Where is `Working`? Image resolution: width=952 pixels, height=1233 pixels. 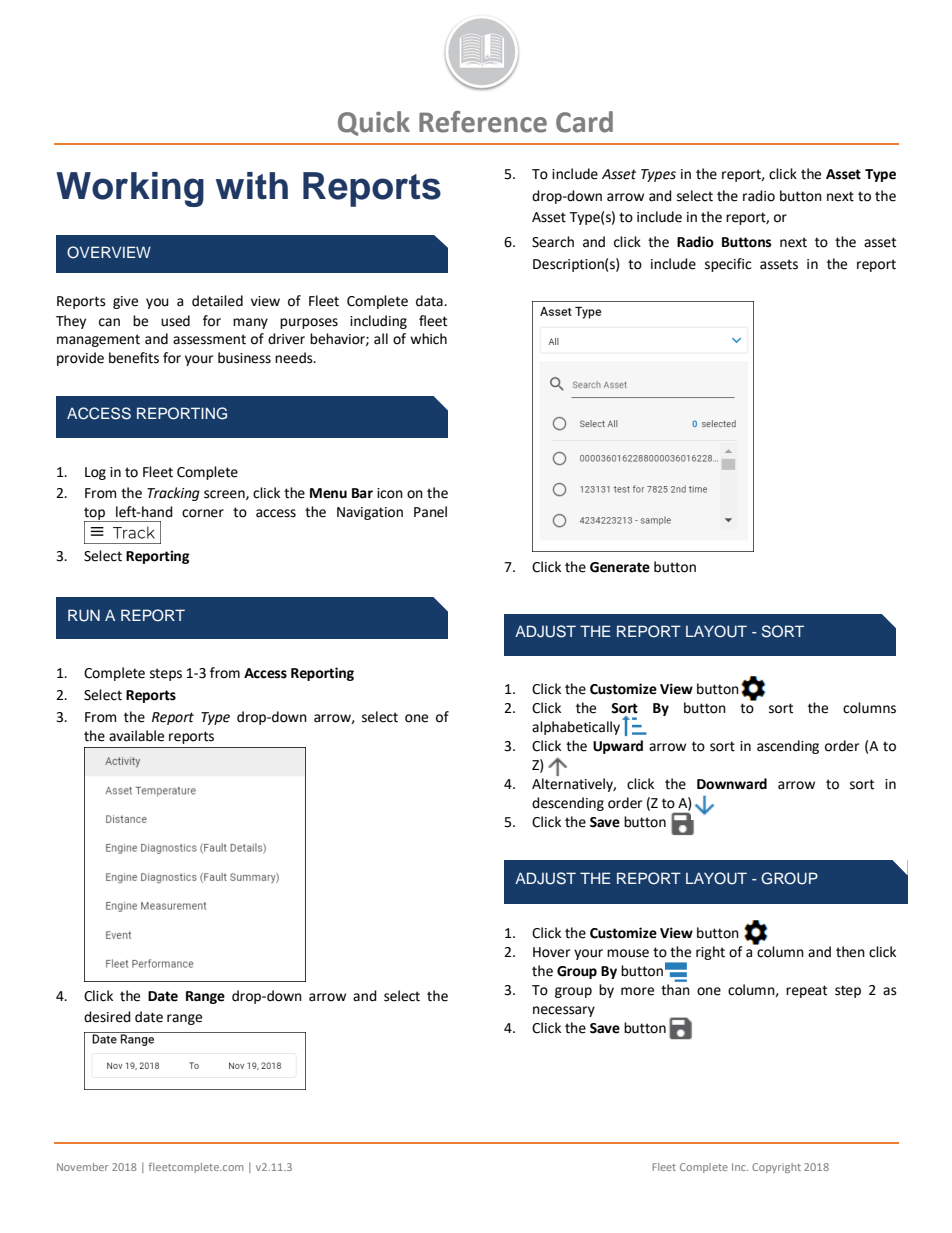
Working is located at coordinates (130, 189).
